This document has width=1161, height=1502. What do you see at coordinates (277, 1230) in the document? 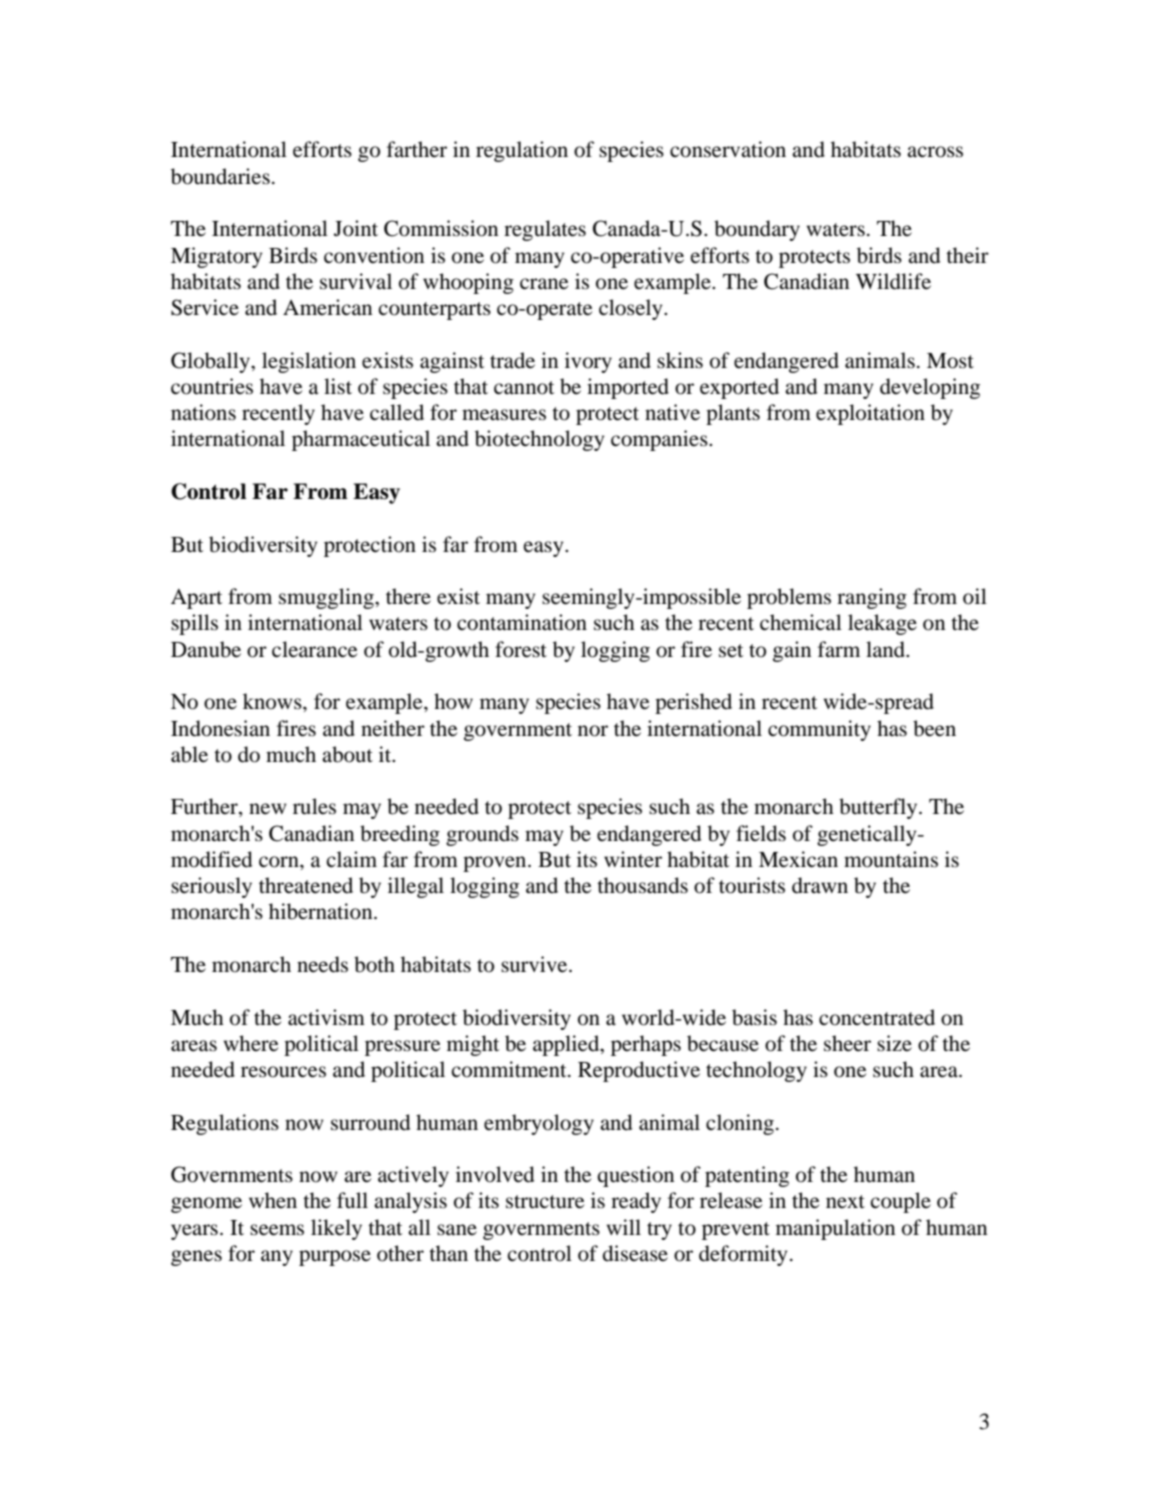
I see `seems` at bounding box center [277, 1230].
